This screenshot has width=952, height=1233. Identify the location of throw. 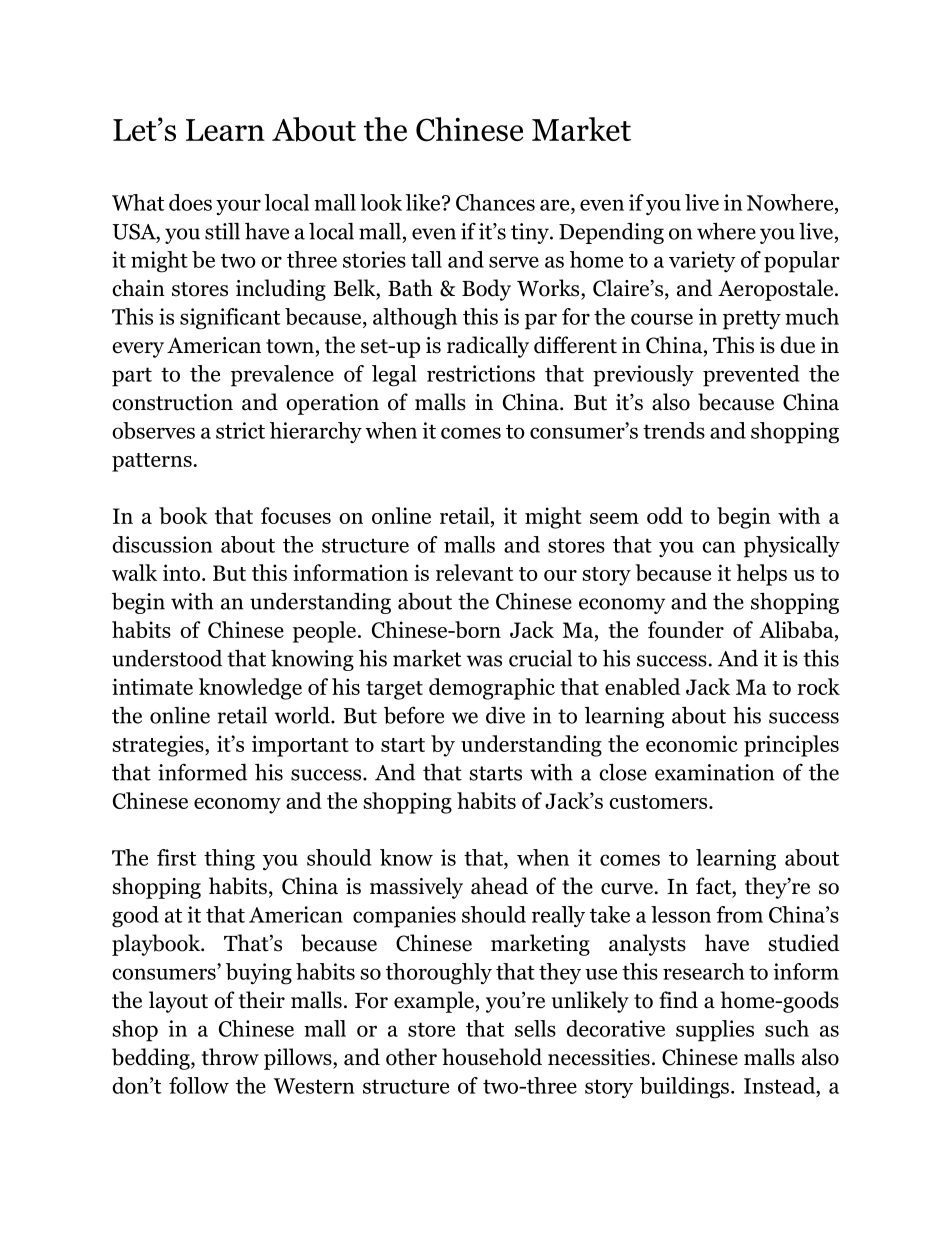
(230, 1057).
